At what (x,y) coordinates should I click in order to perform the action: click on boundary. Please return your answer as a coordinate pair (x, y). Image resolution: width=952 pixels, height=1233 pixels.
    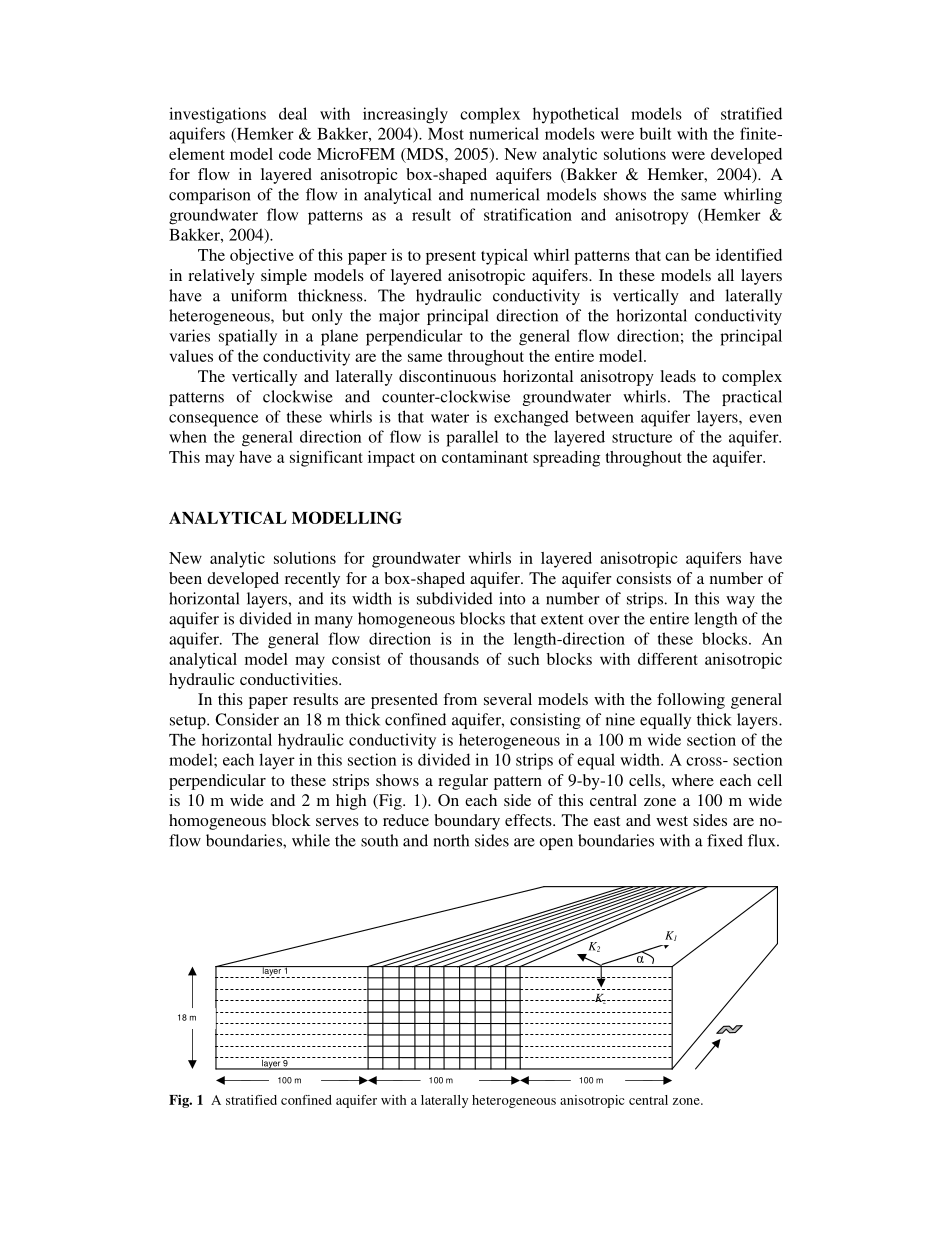
    Looking at the image, I should click on (467, 822).
